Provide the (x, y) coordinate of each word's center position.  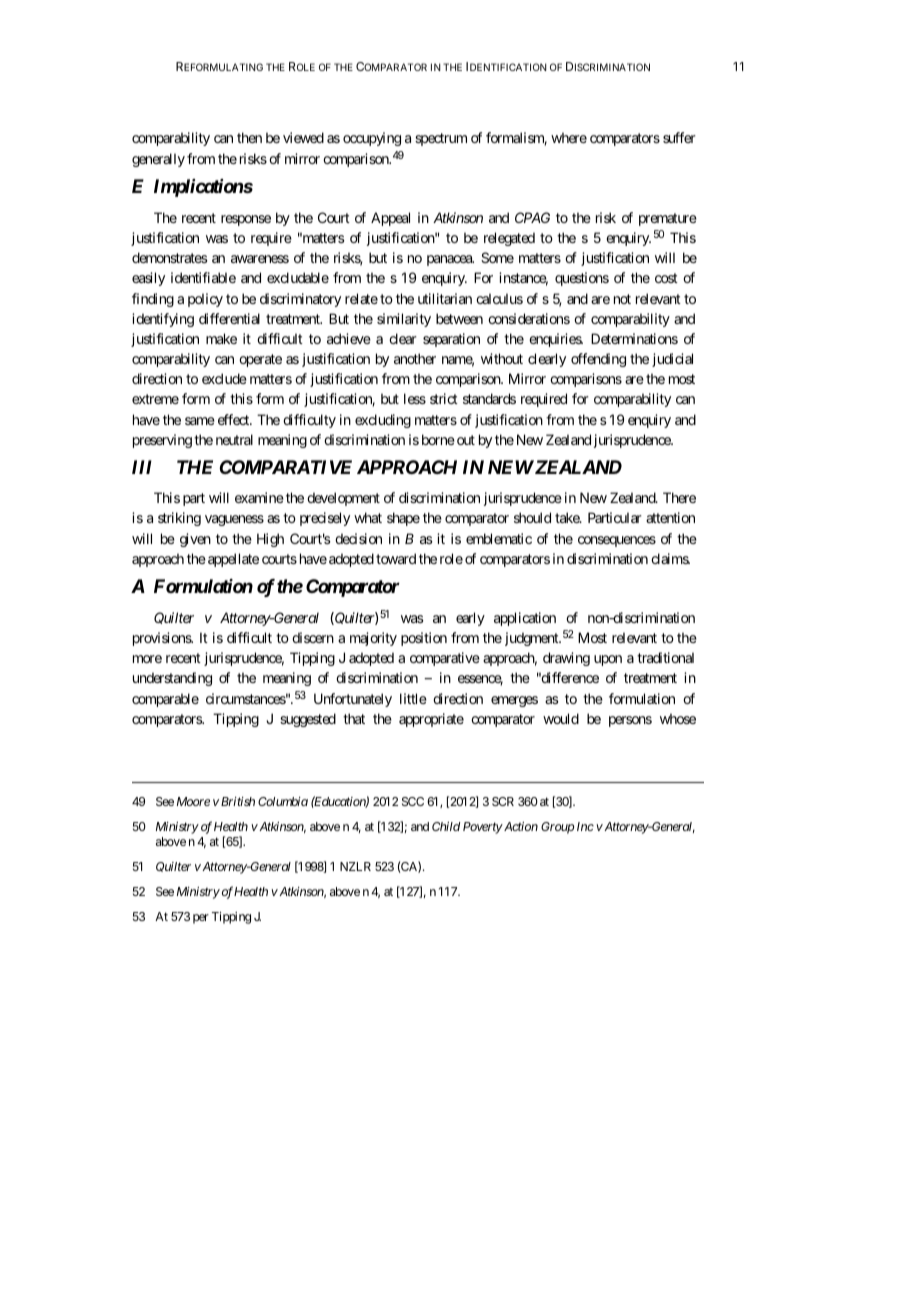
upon (608, 660)
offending (598, 360)
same (200, 421)
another (415, 358)
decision (358, 538)
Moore (193, 801)
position (424, 639)
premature (668, 219)
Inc (585, 826)
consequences (617, 541)
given (195, 540)
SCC (413, 801)
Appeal (390, 219)
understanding (172, 679)
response (246, 220)
